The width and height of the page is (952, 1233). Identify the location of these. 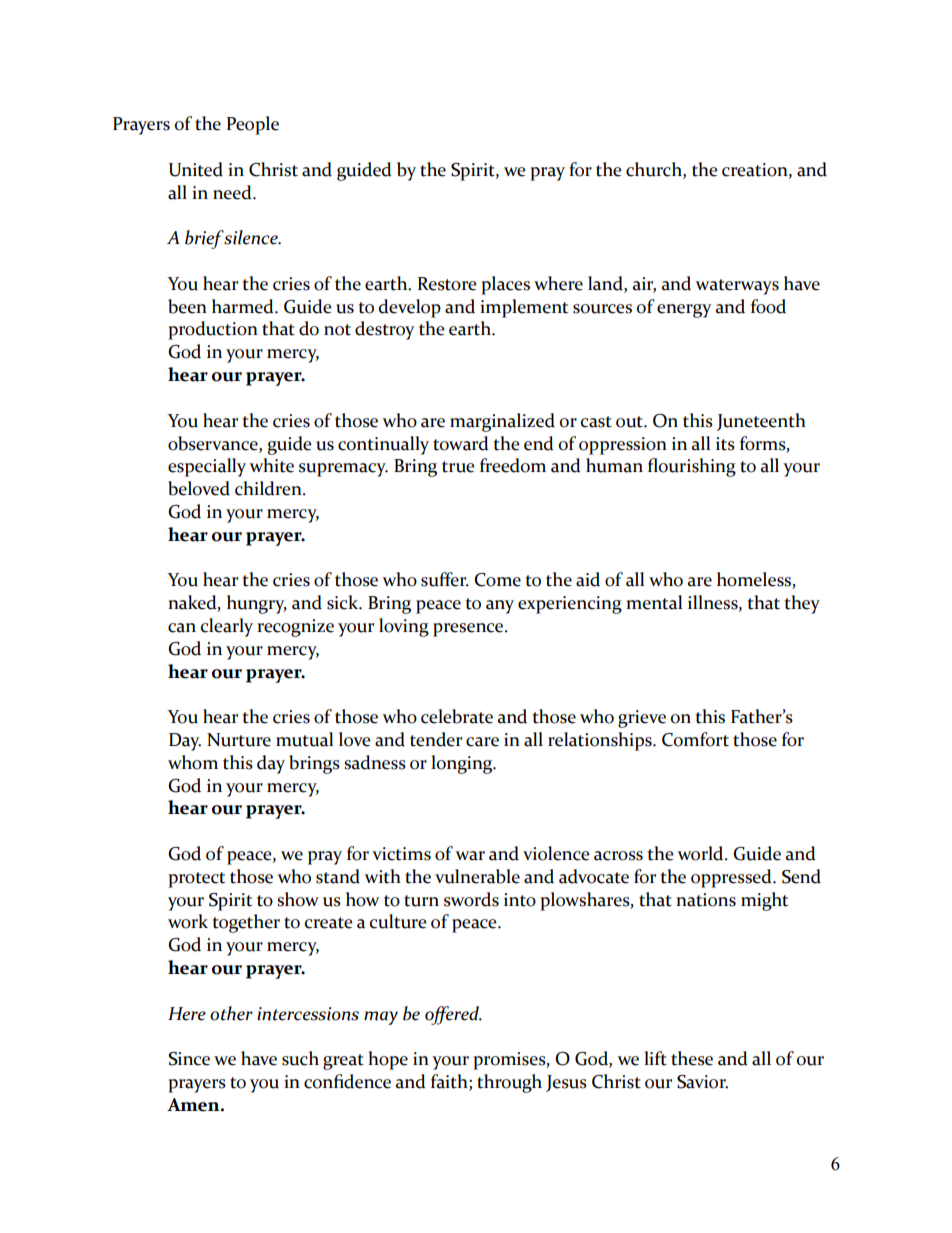
(692, 1058).
